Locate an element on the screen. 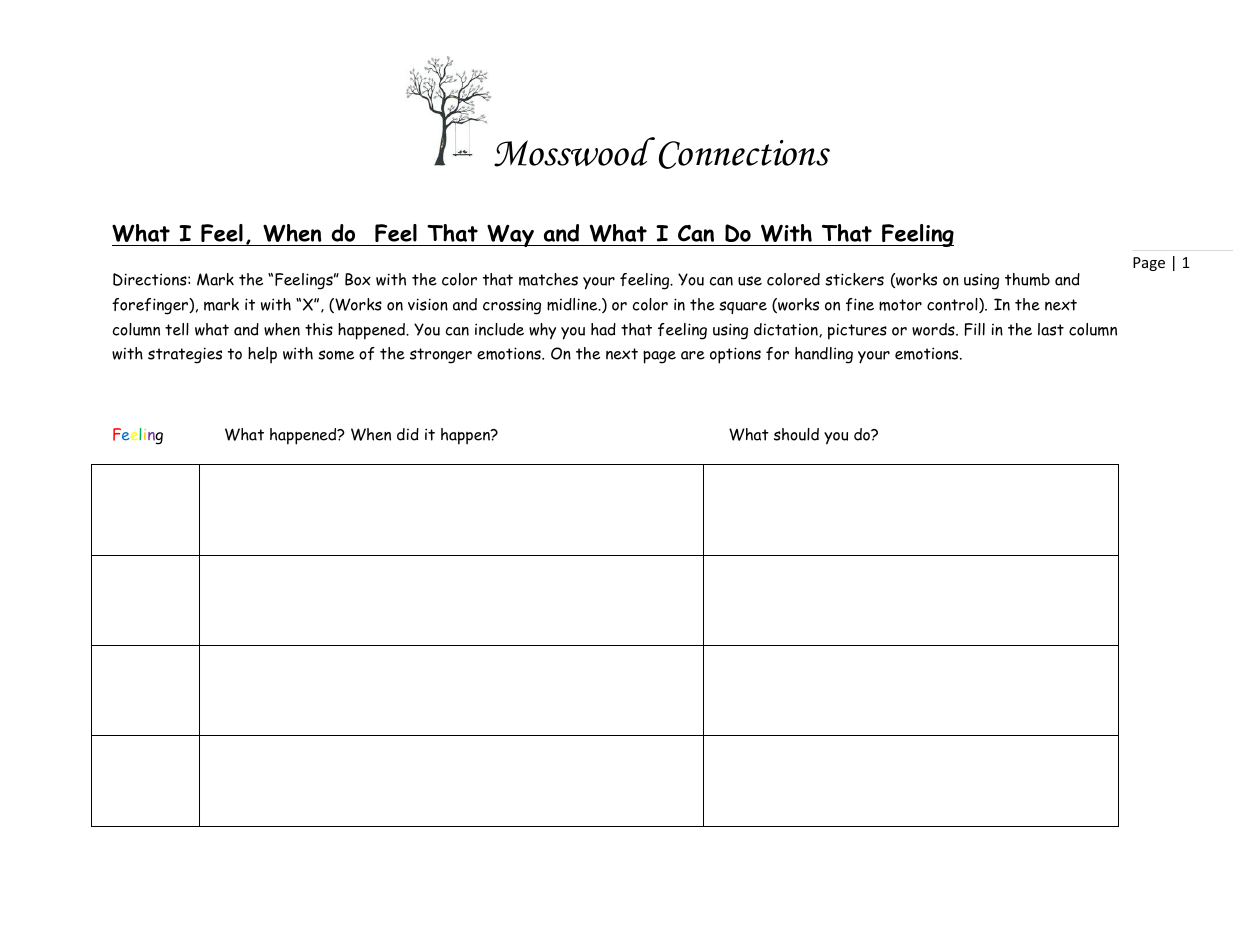  had is located at coordinates (603, 329).
